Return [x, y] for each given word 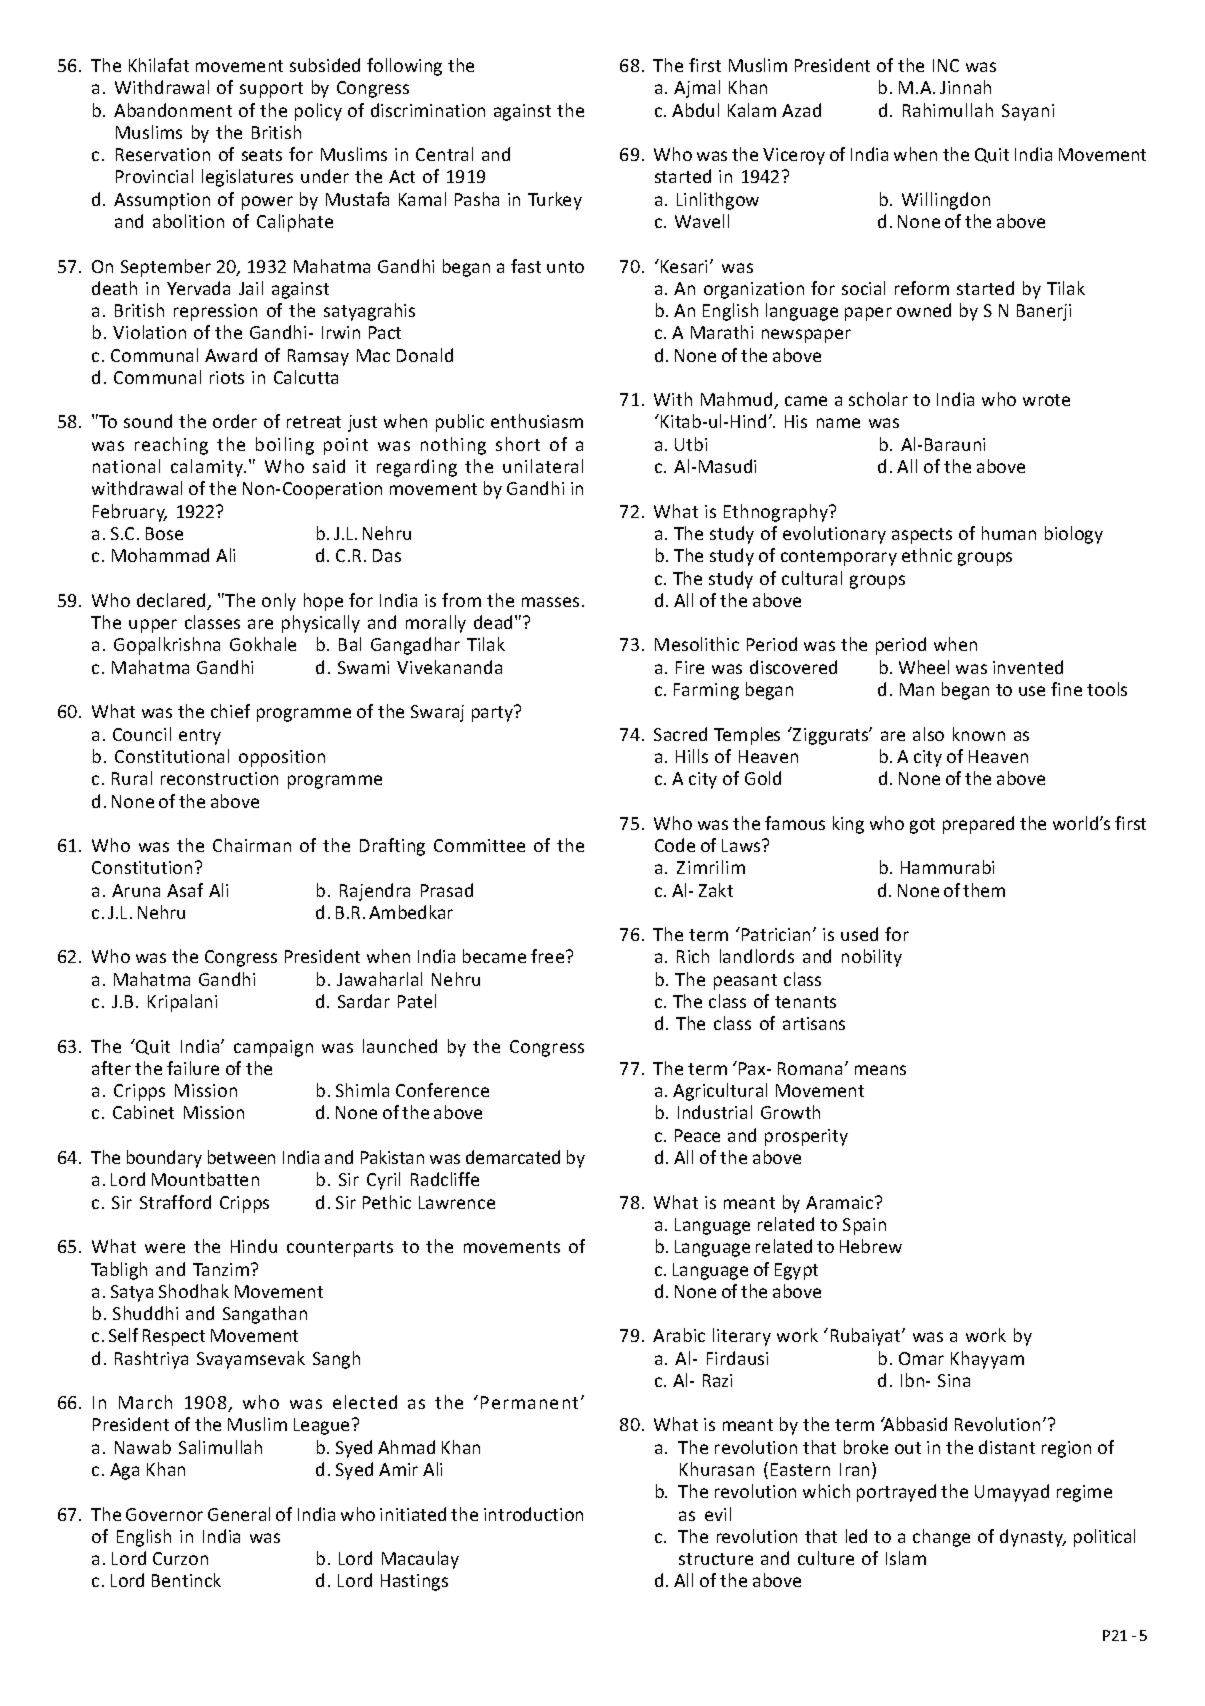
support [271, 90]
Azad [801, 110]
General [239, 1514]
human [1009, 533]
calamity [208, 468]
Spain [864, 1226]
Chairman [252, 845]
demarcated [513, 1157]
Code [675, 845]
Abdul [695, 110]
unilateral [543, 466]
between [241, 1157]
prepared [978, 825]
